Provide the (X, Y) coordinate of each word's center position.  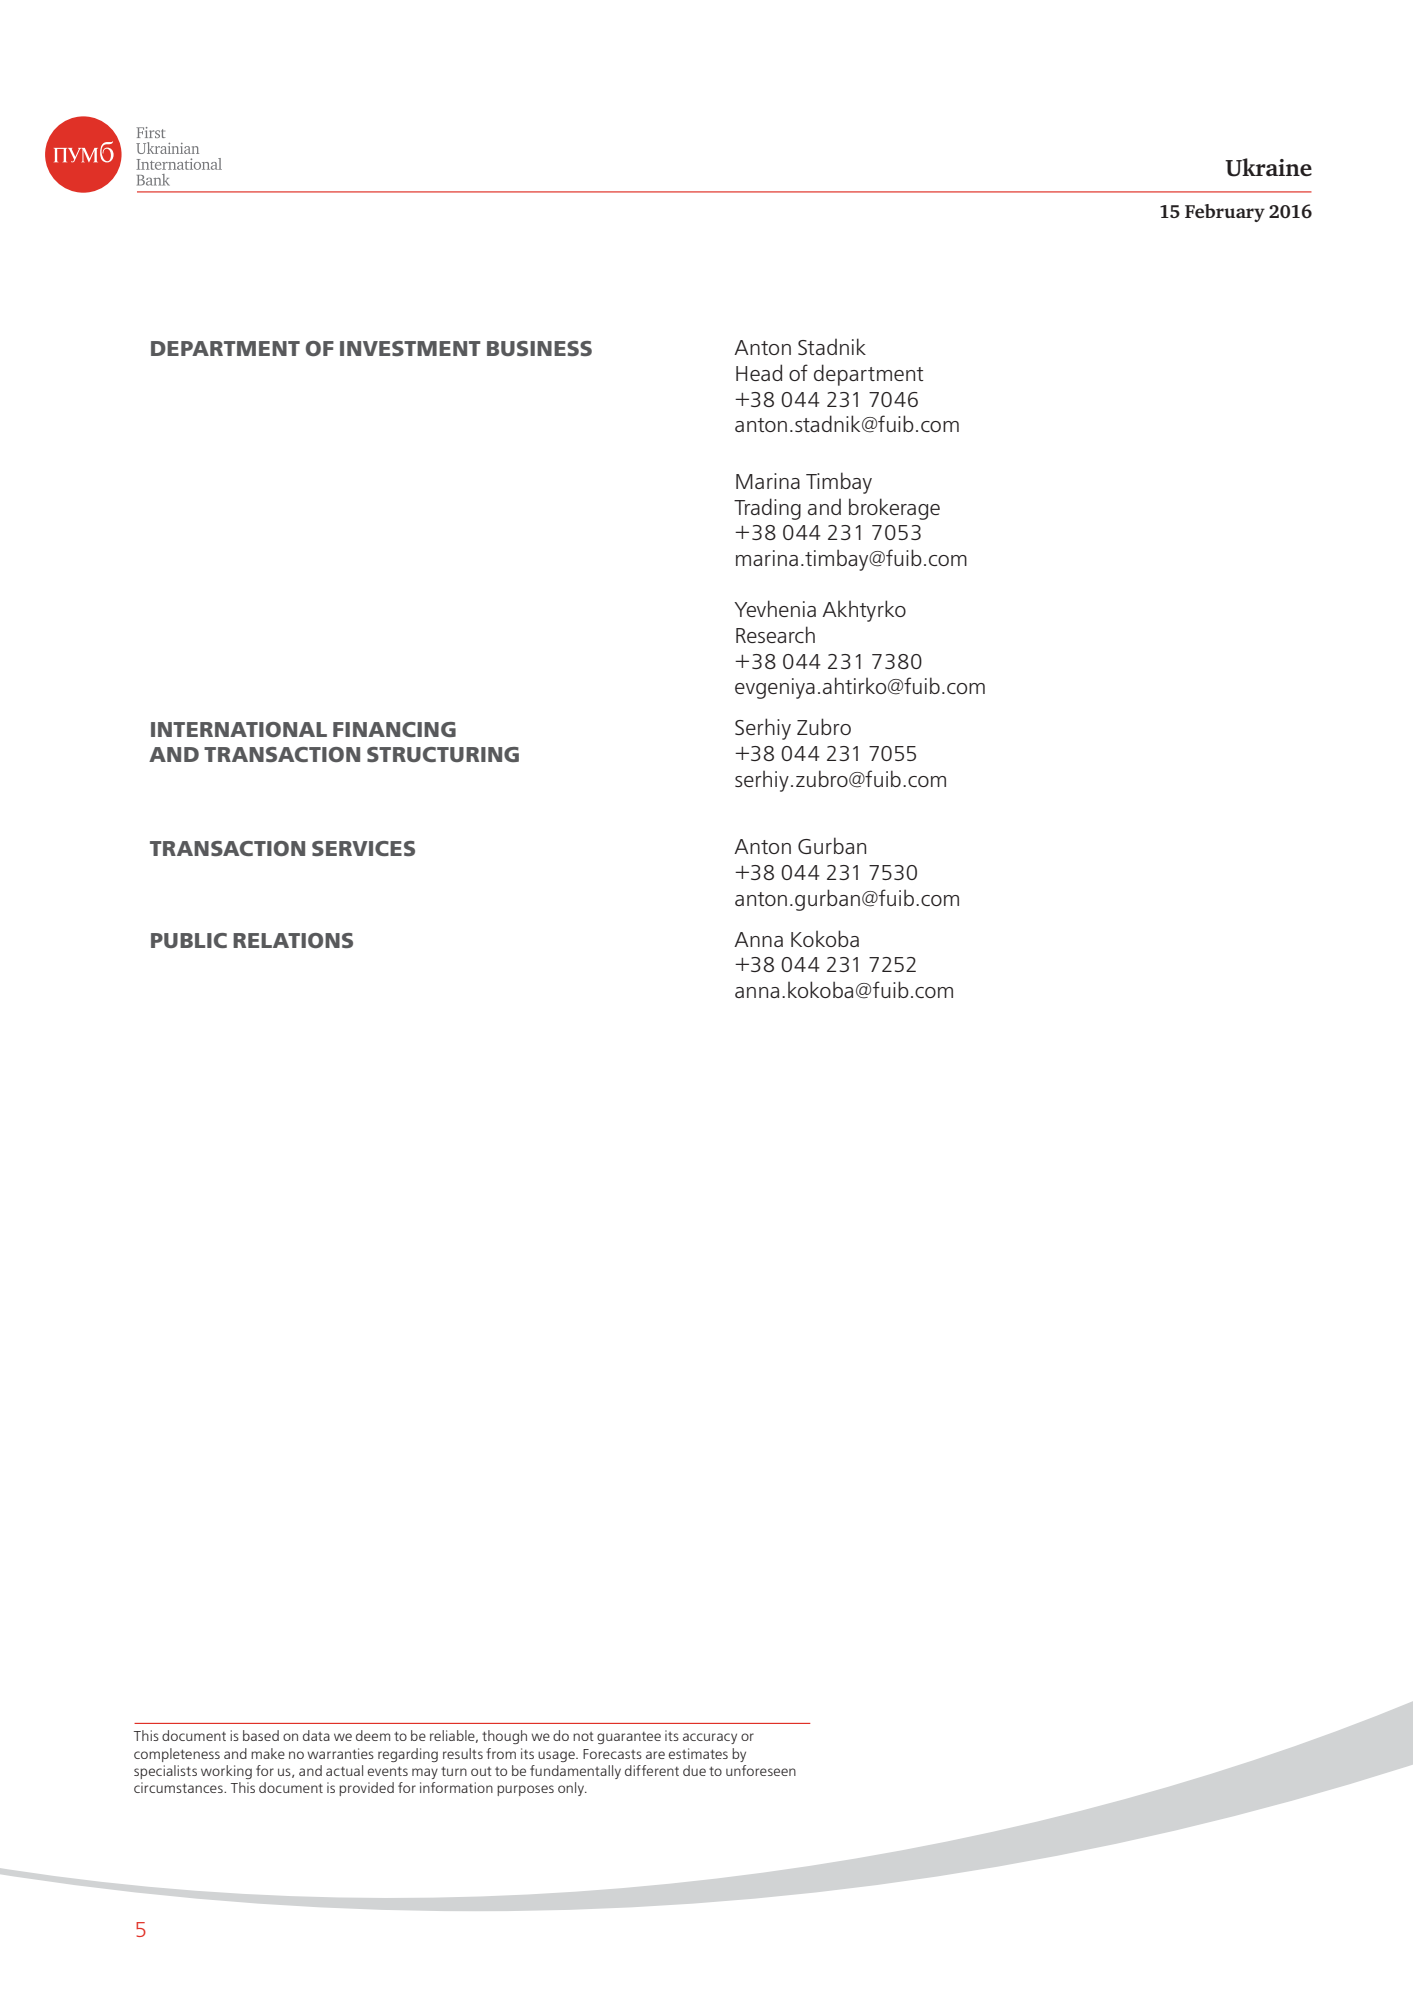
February (1225, 213)
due (694, 1770)
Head (759, 372)
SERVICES (363, 848)
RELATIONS (293, 940)
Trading (767, 509)
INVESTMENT (410, 348)
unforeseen (761, 1770)
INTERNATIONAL (239, 729)
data (316, 1735)
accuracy (710, 1738)
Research (775, 634)
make (268, 1753)
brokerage (894, 509)
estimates (698, 1753)
